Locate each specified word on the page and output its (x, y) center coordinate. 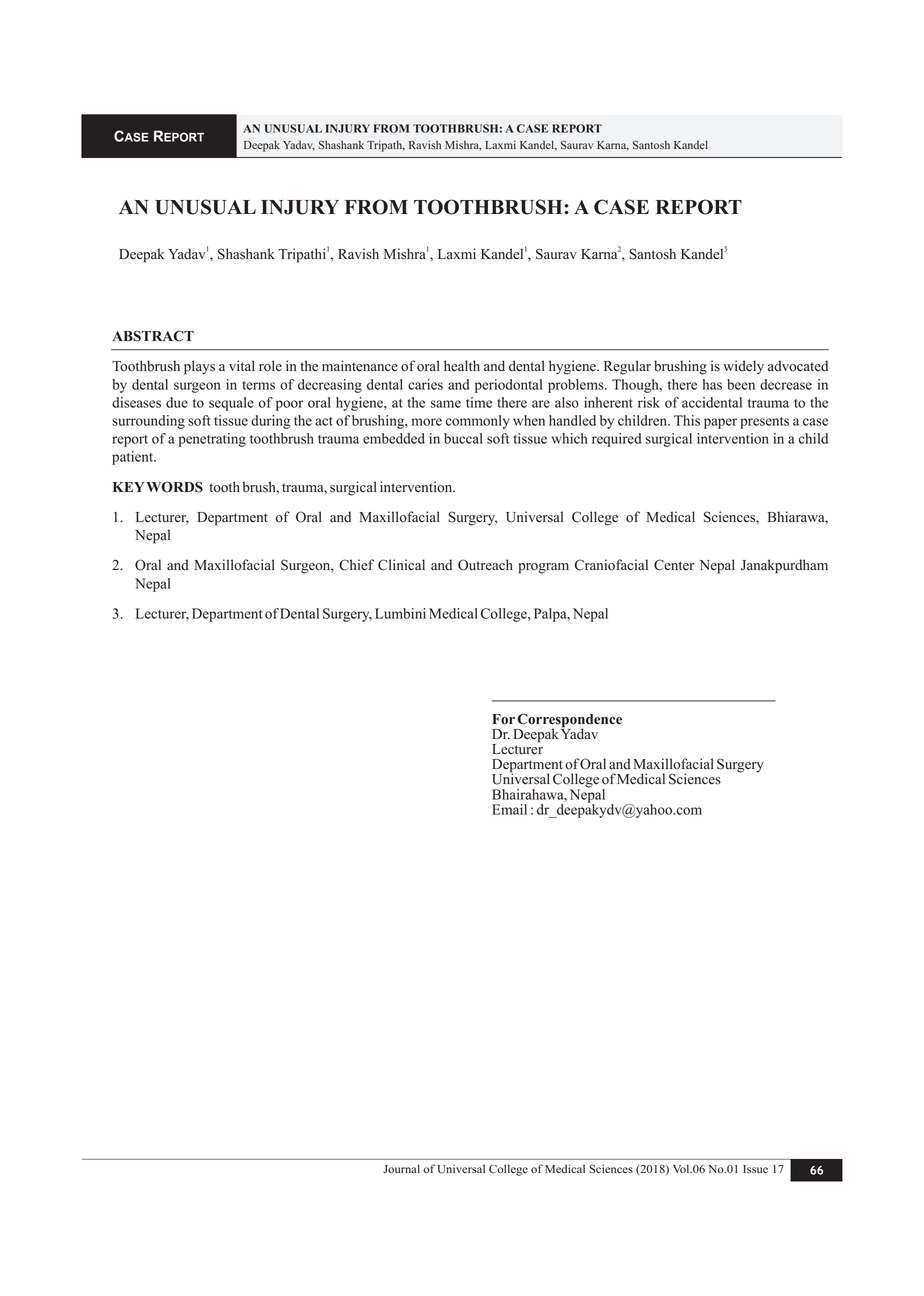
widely (743, 367)
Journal (401, 1169)
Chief (356, 565)
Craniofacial (611, 565)
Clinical (401, 565)
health (462, 366)
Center (674, 565)
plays (199, 367)
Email (509, 809)
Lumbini (400, 613)
